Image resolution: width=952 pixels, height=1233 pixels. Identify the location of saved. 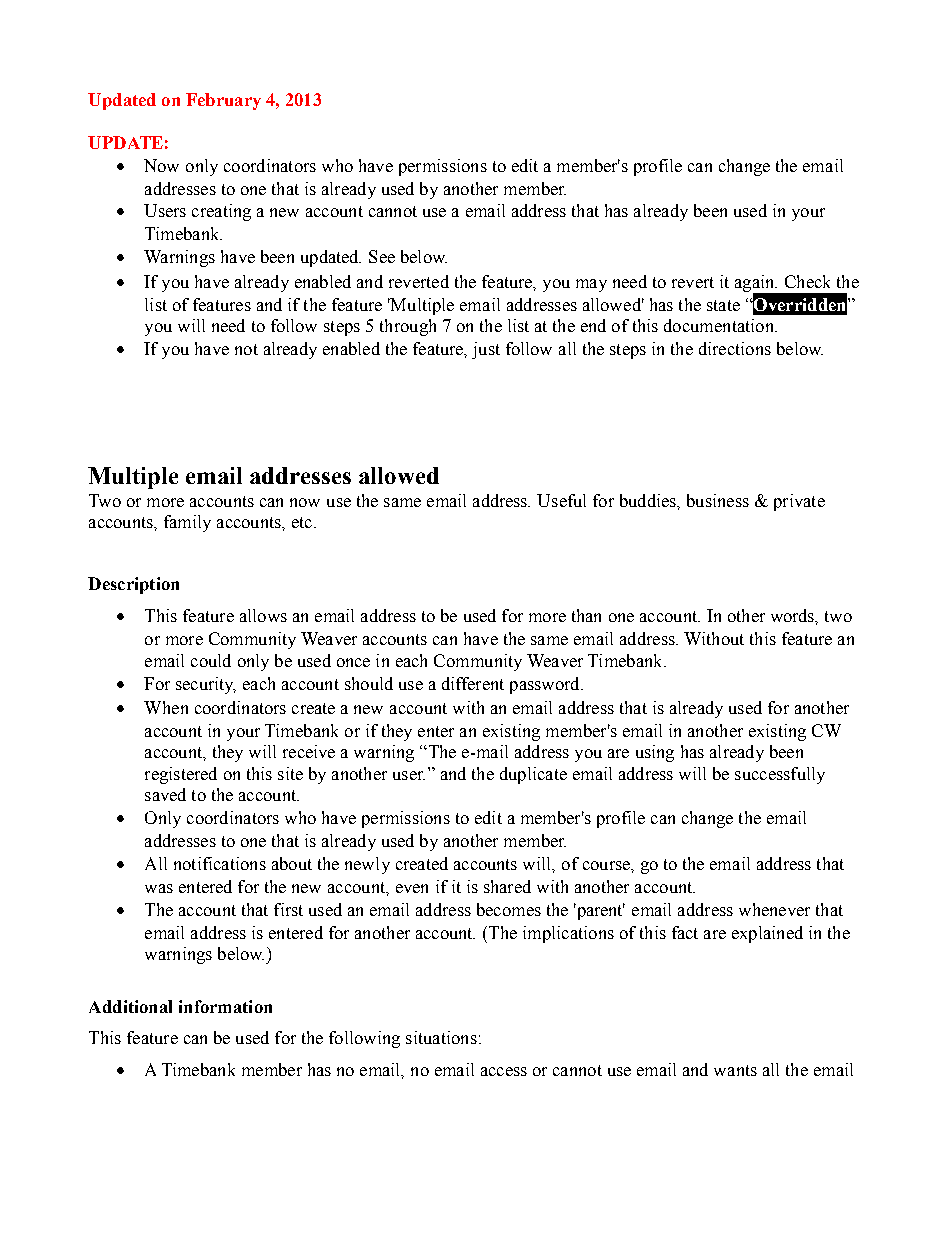
(165, 794).
